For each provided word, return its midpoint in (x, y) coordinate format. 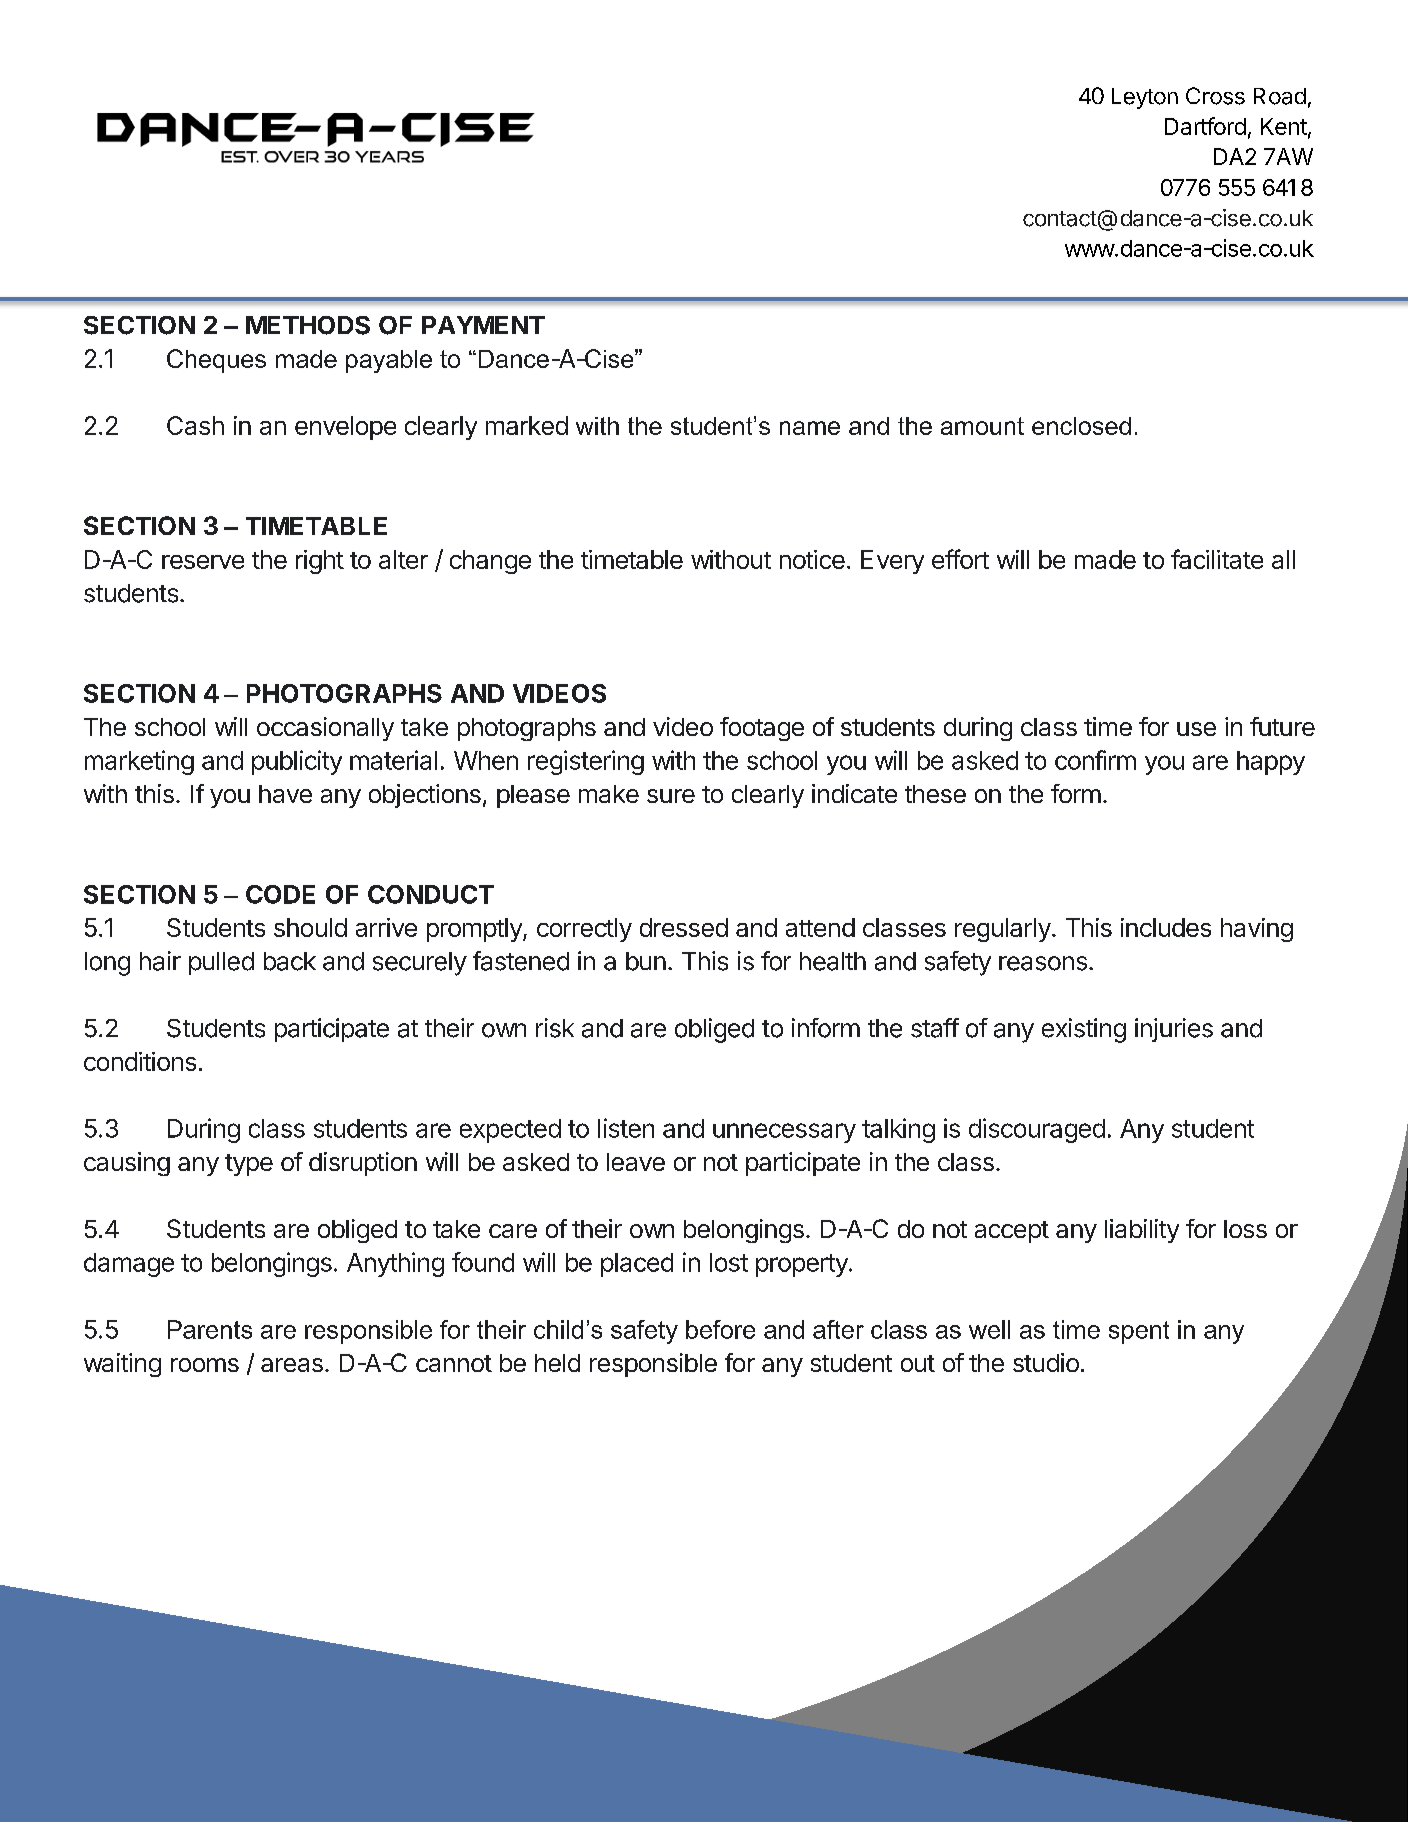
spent (1139, 1332)
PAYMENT (483, 325)
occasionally (325, 729)
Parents (210, 1329)
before (720, 1329)
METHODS (308, 325)
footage (762, 729)
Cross (1215, 96)
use (1196, 729)
